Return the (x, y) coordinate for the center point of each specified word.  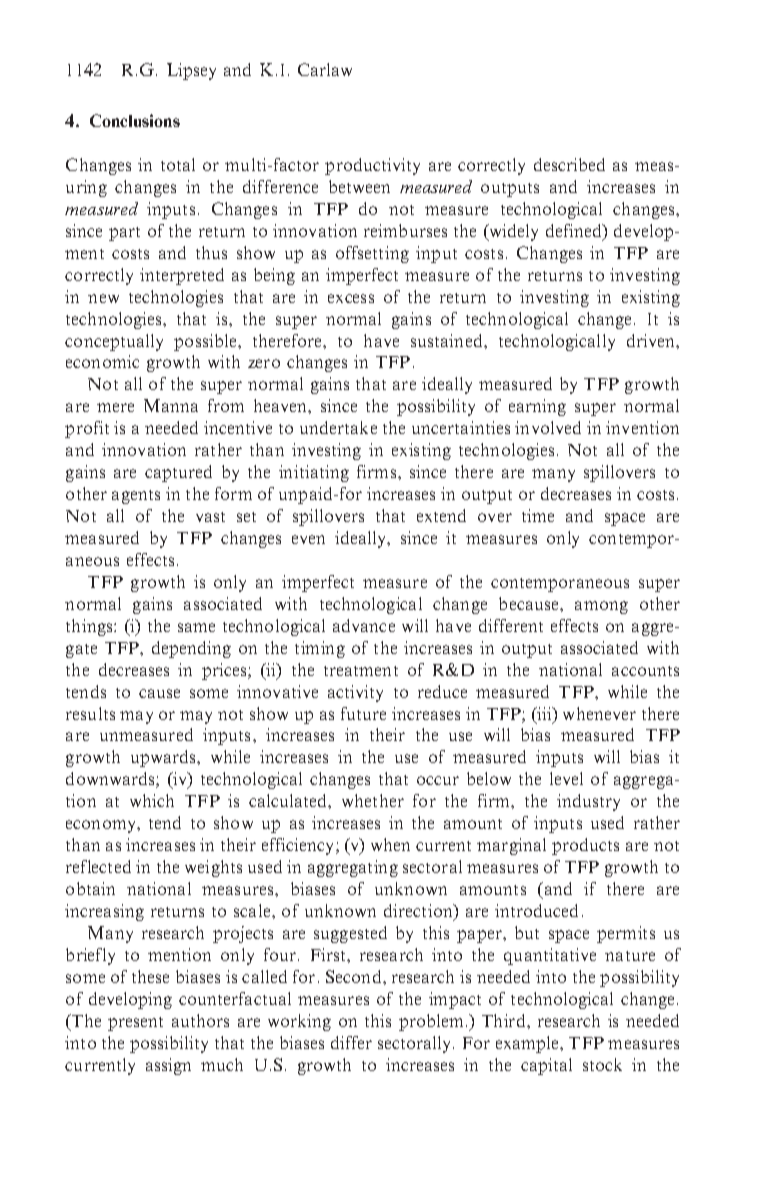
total (178, 164)
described (569, 164)
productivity (372, 166)
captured (178, 473)
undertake (338, 427)
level (566, 778)
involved (548, 427)
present (135, 1024)
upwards (165, 758)
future (363, 713)
